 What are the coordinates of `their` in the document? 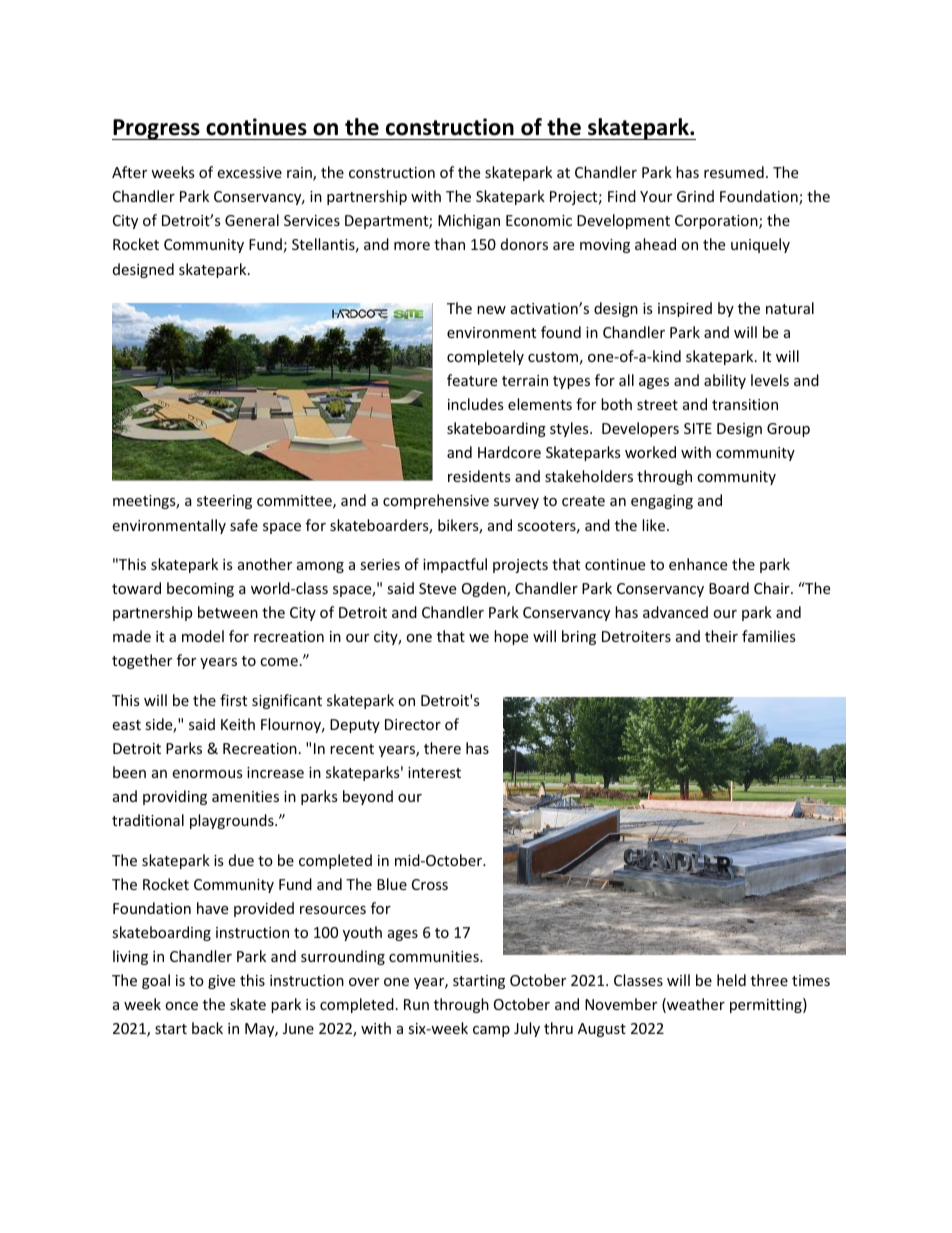 It's located at (721, 636).
